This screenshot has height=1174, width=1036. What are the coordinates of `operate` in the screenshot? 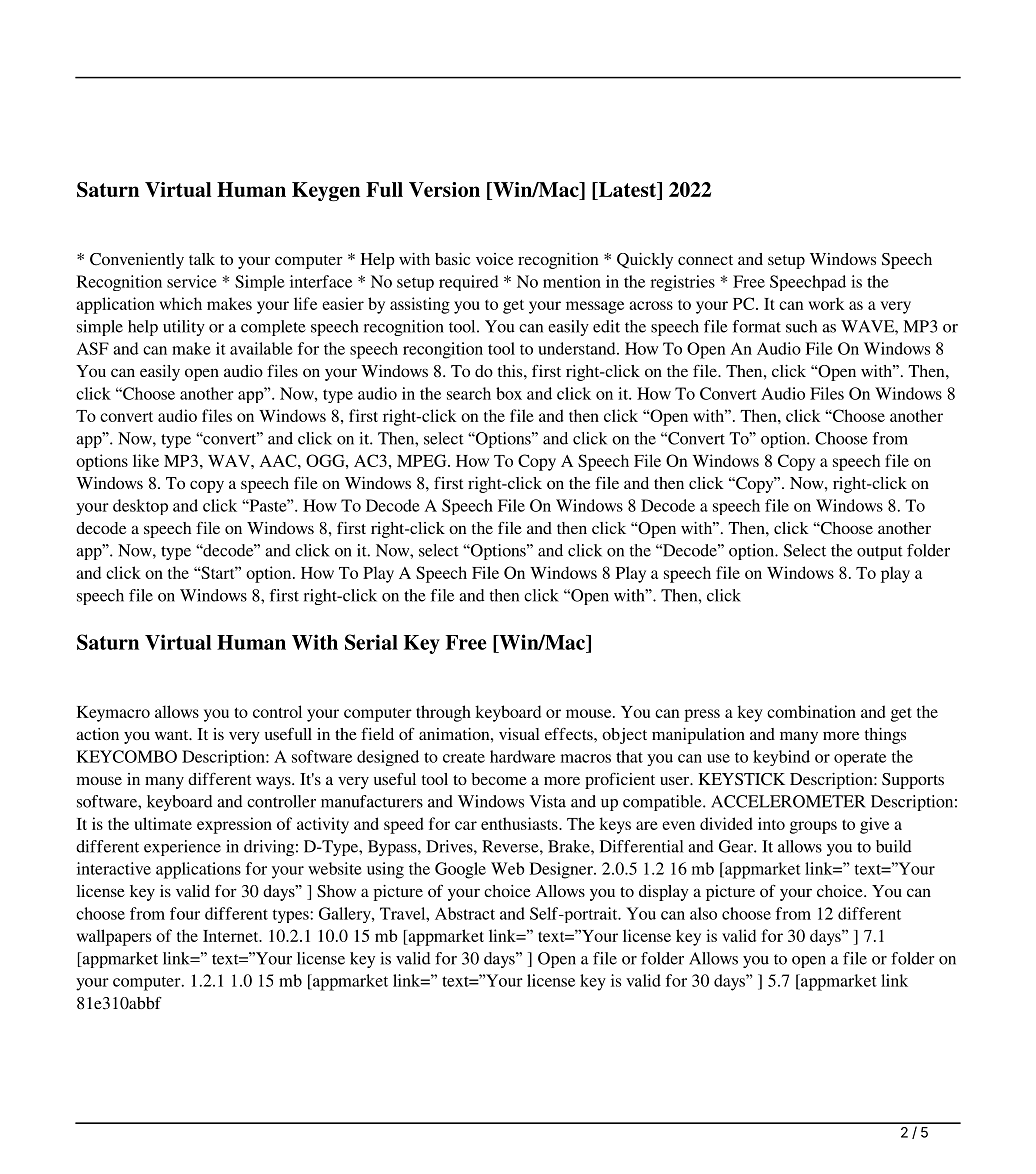 It's located at (860, 759).
